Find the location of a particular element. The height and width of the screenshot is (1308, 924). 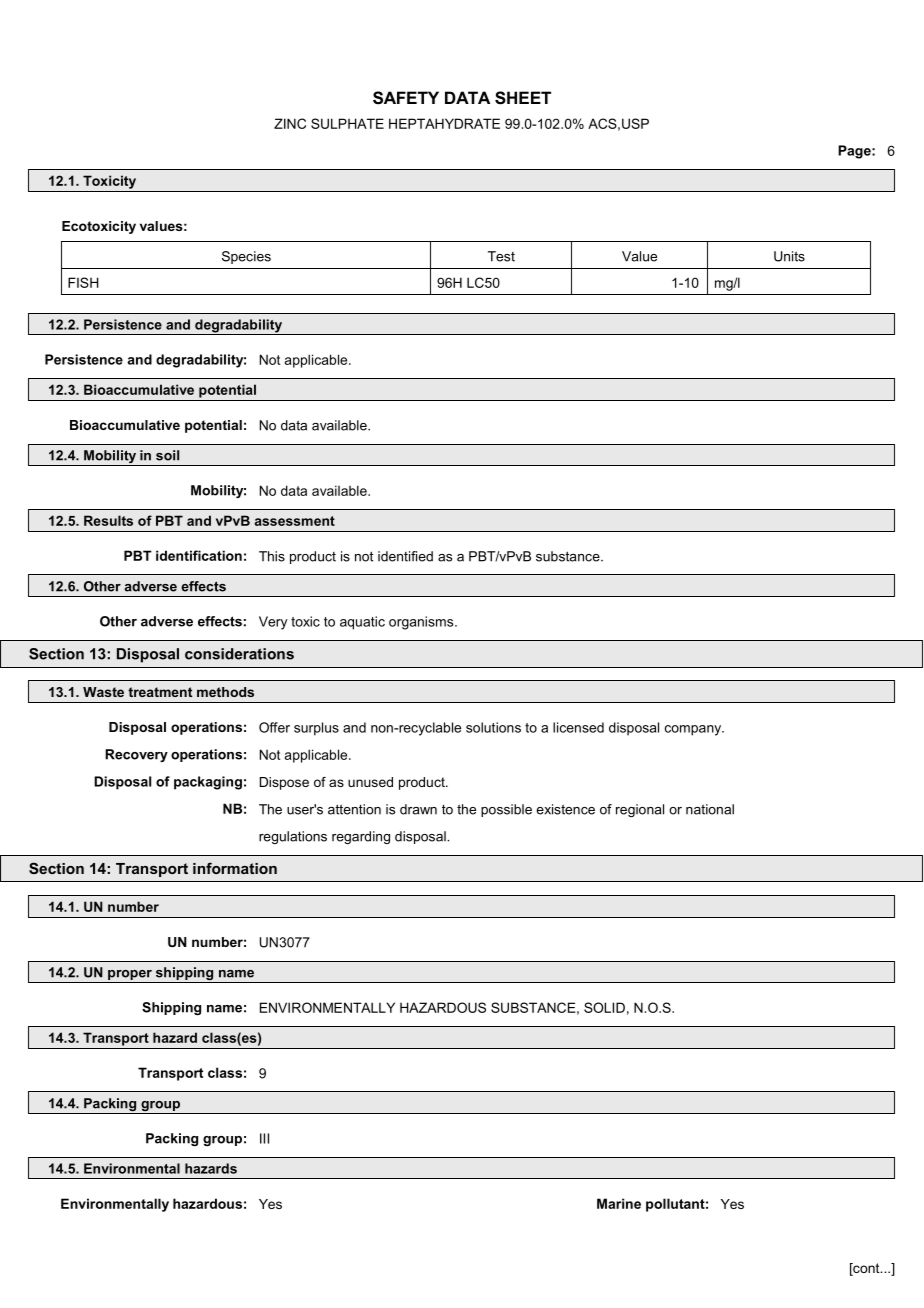

identified is located at coordinates (405, 556).
